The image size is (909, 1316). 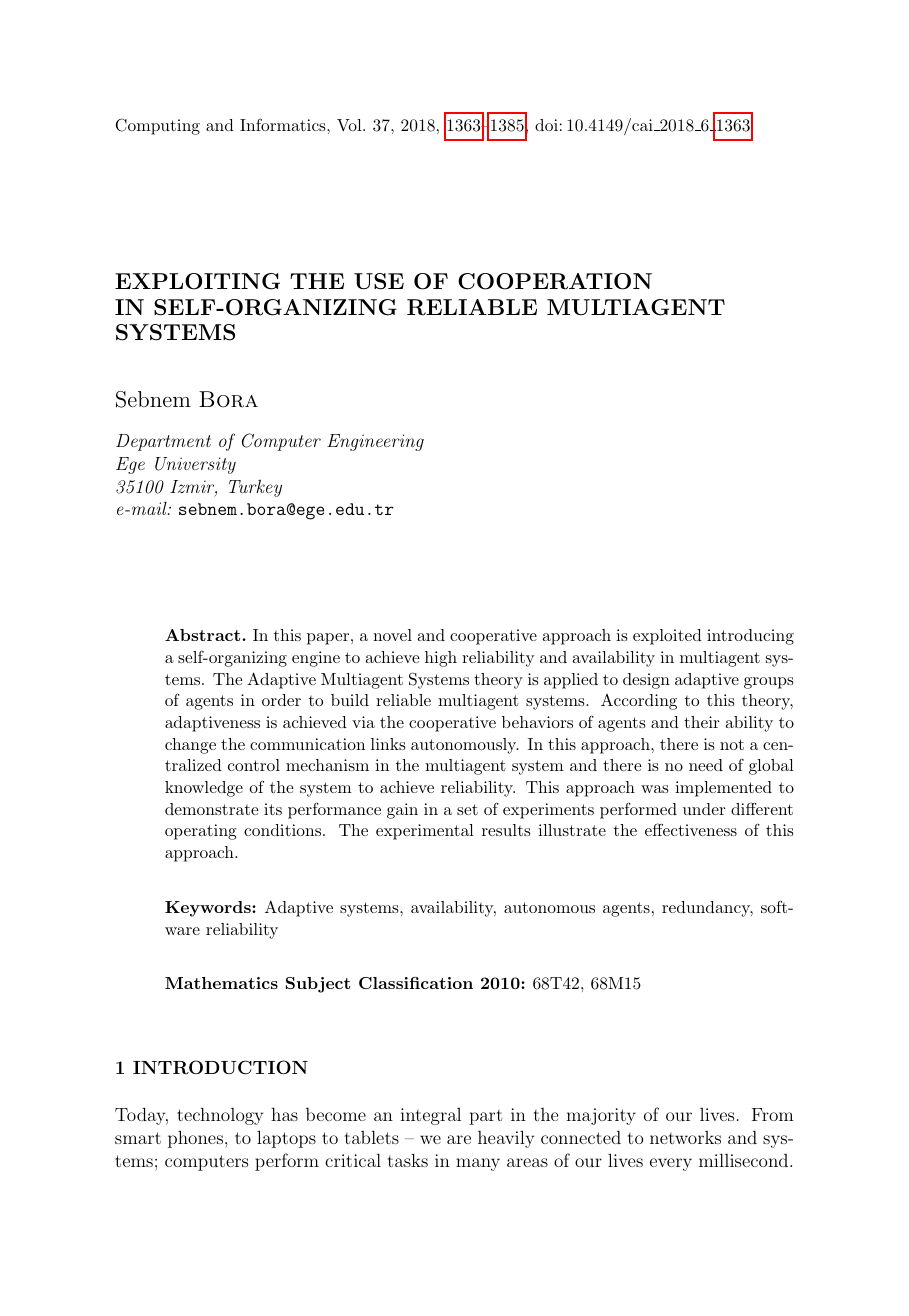 What do you see at coordinates (667, 637) in the document?
I see `exploited` at bounding box center [667, 637].
